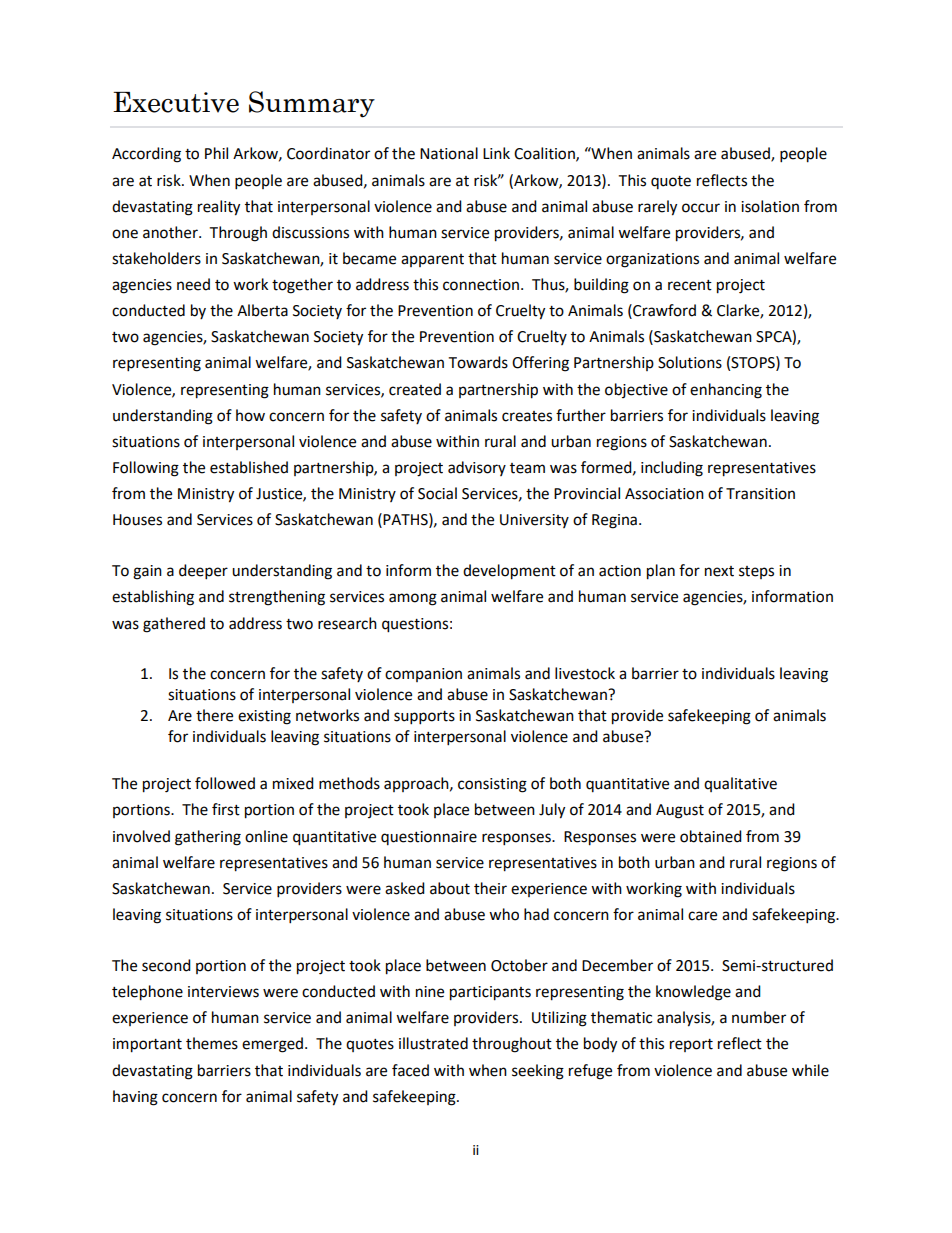 Image resolution: width=952 pixels, height=1233 pixels. What do you see at coordinates (509, 572) in the screenshot?
I see `development` at bounding box center [509, 572].
